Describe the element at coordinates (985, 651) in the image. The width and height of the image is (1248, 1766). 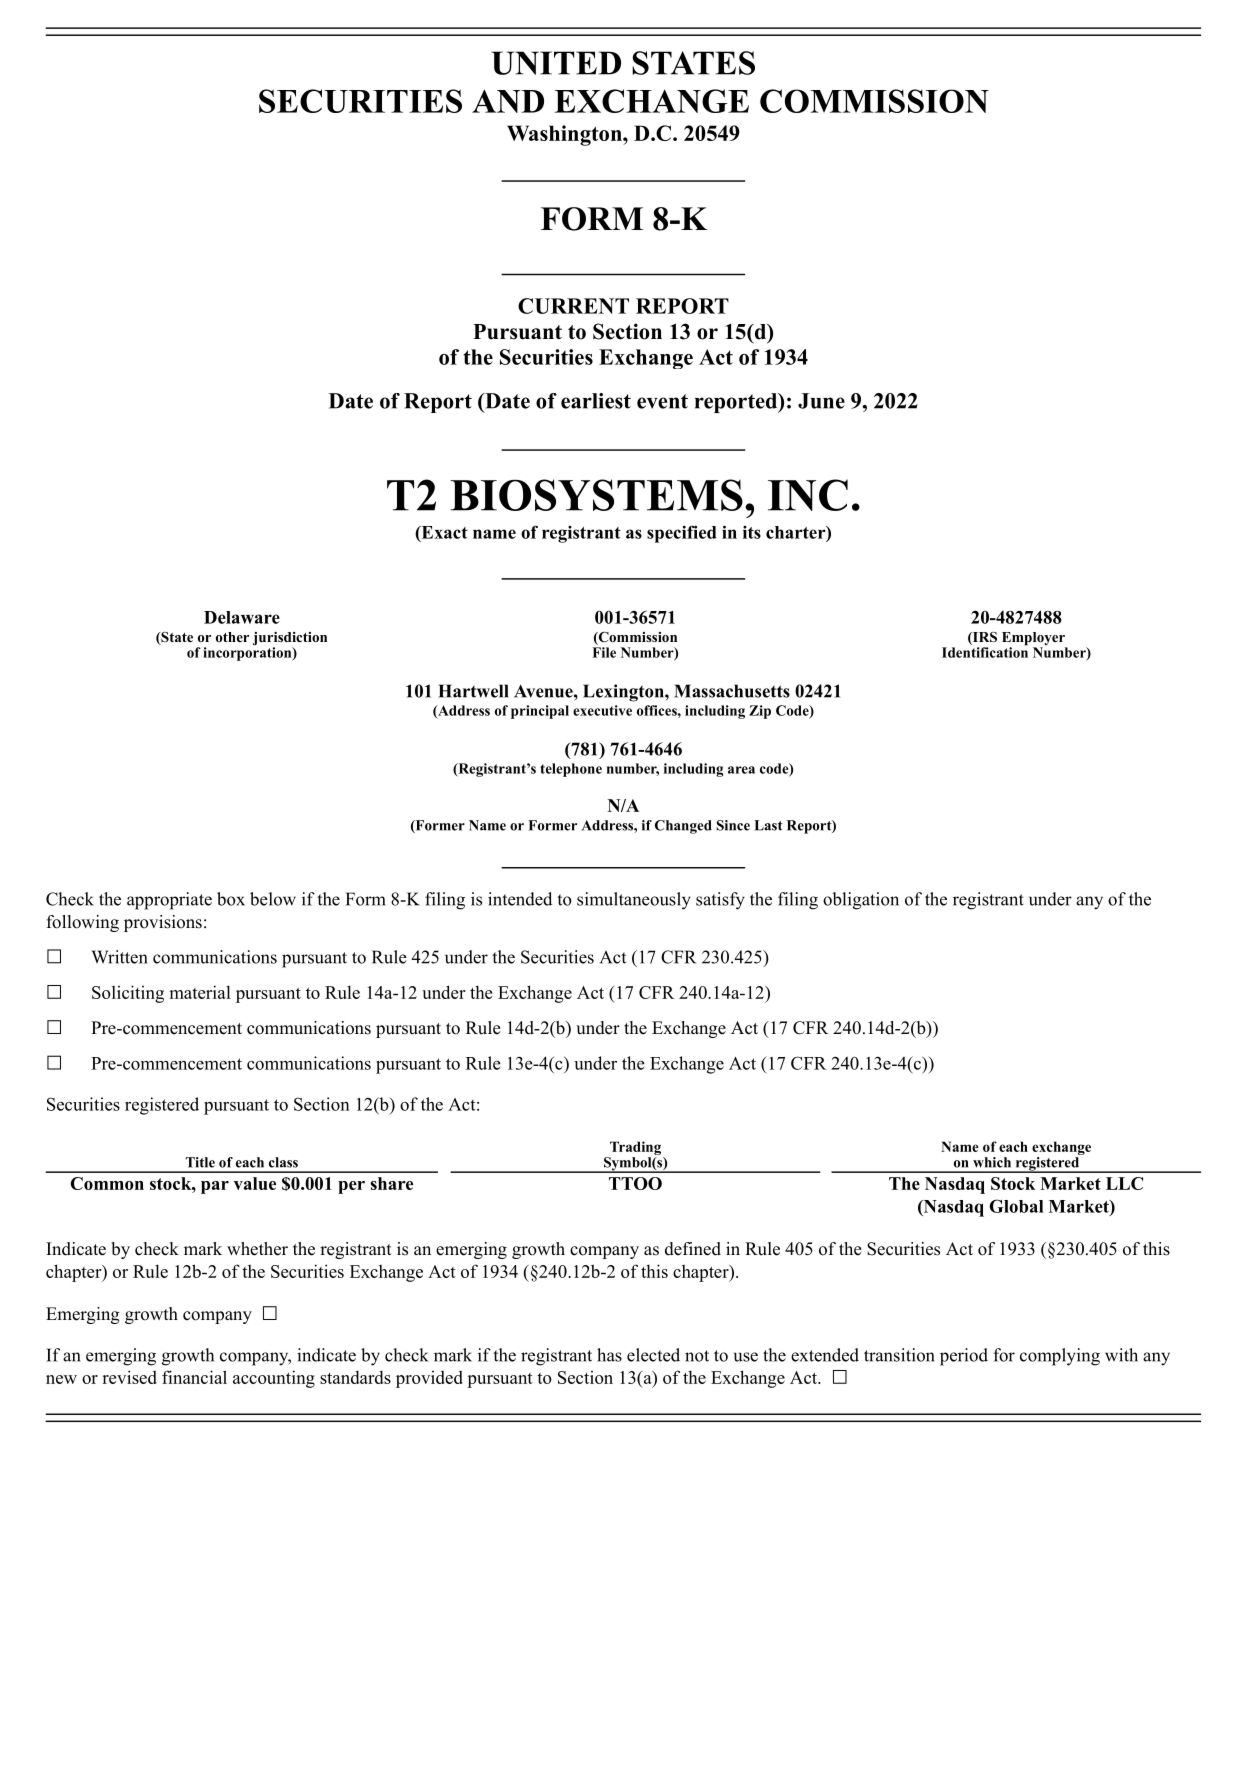
I see `Identification` at that location.
